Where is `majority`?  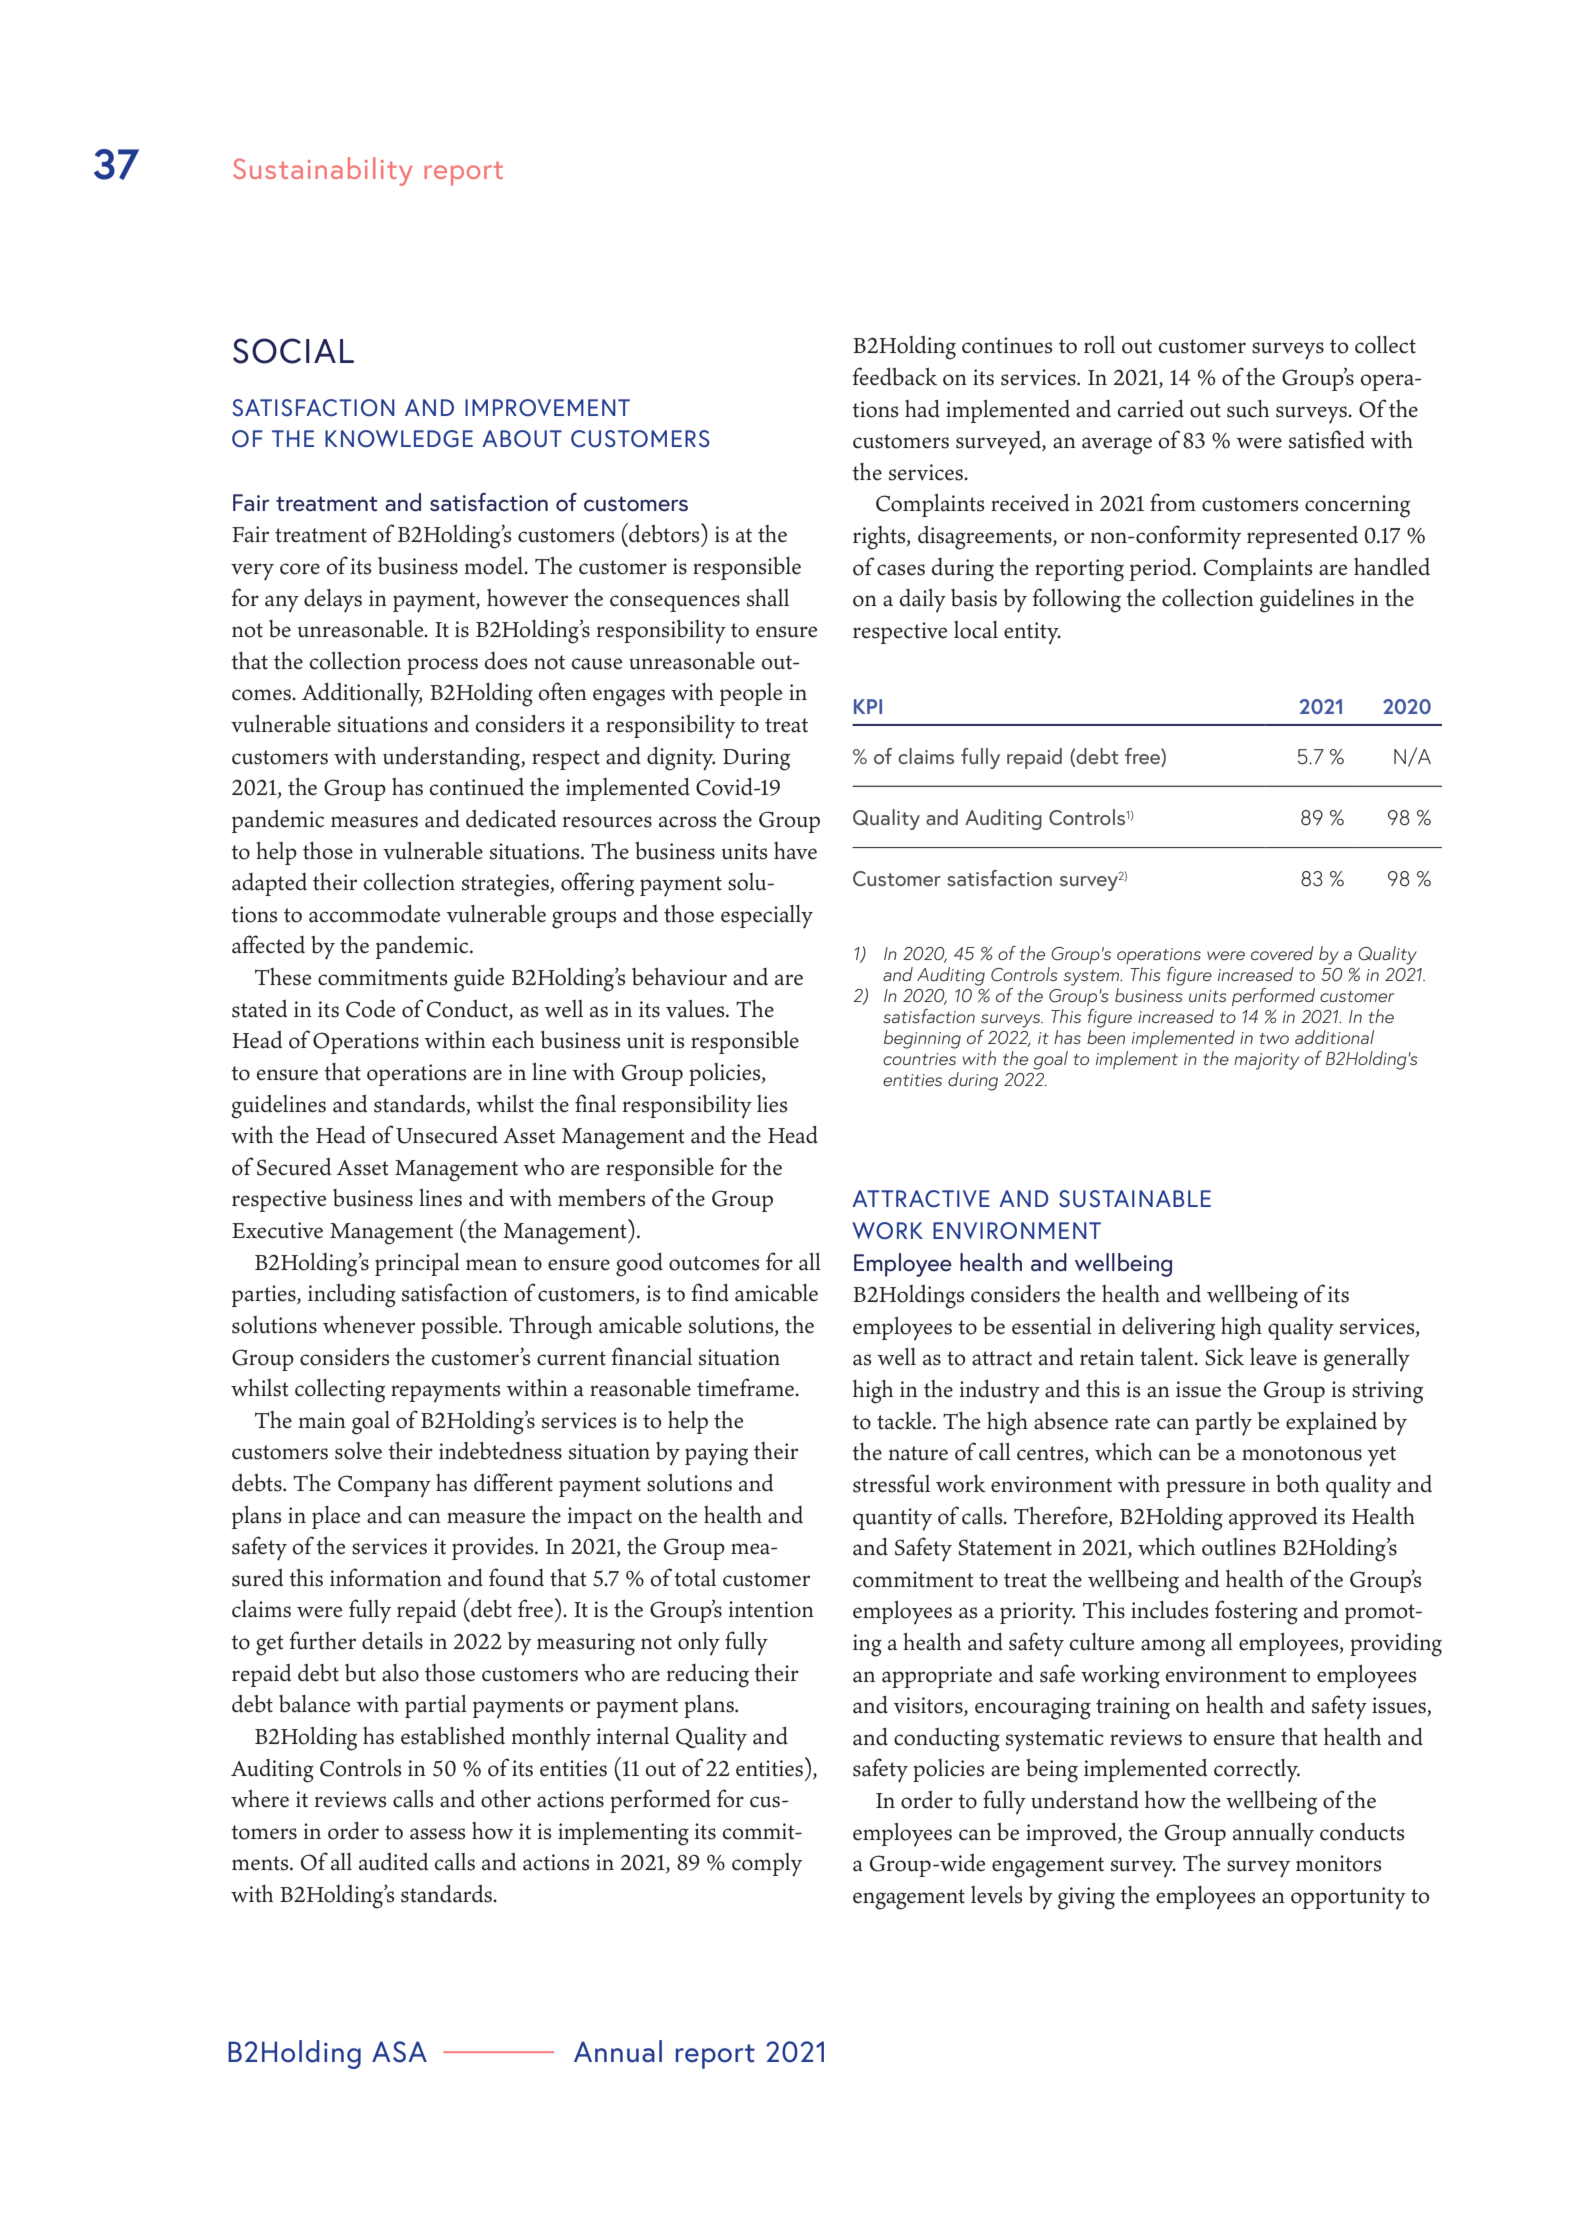 majority is located at coordinates (1266, 1061).
